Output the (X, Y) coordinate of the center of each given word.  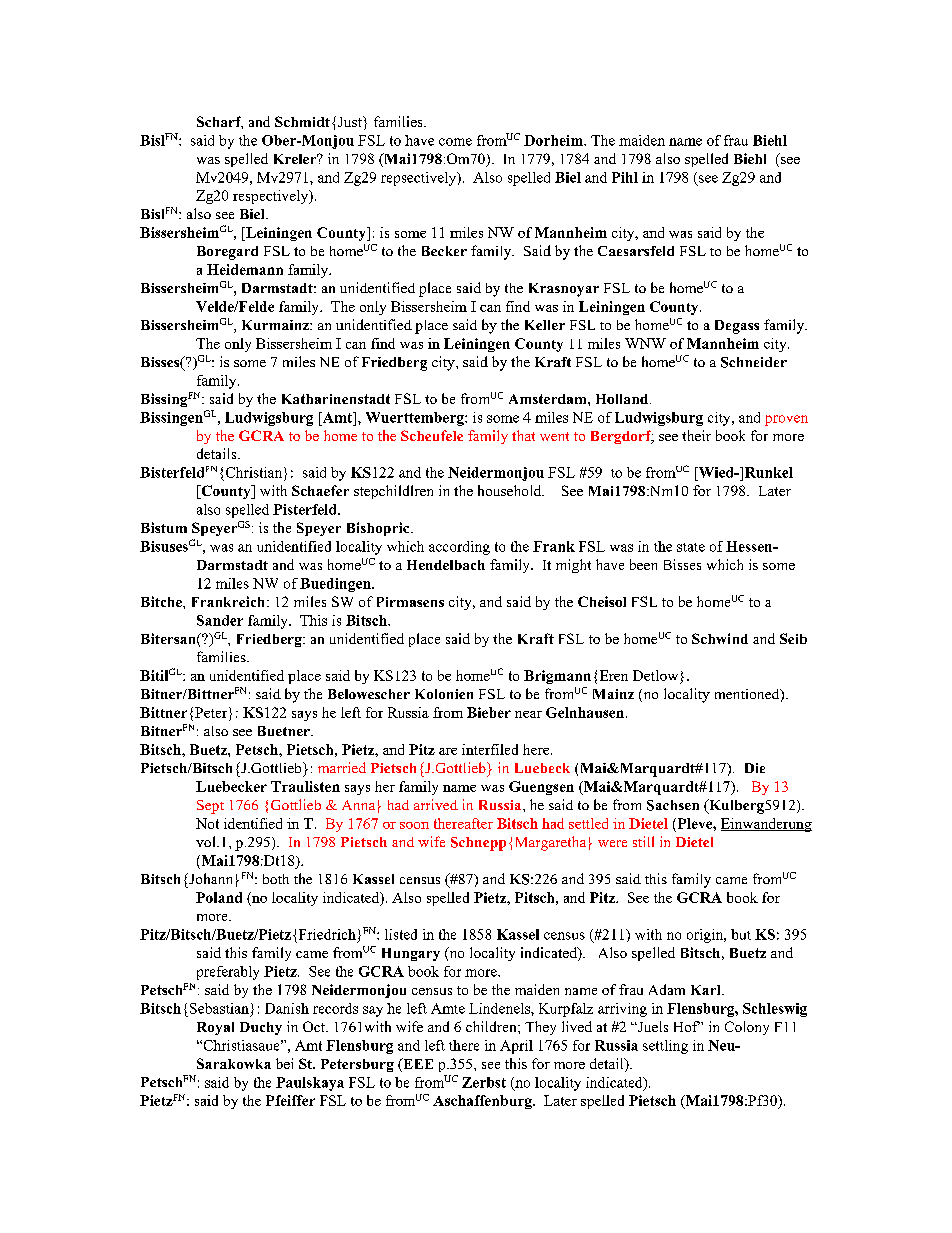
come (455, 142)
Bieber (489, 712)
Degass (737, 327)
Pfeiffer (290, 1100)
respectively (272, 197)
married (342, 767)
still (643, 841)
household (511, 490)
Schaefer (320, 490)
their (696, 435)
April (516, 1047)
